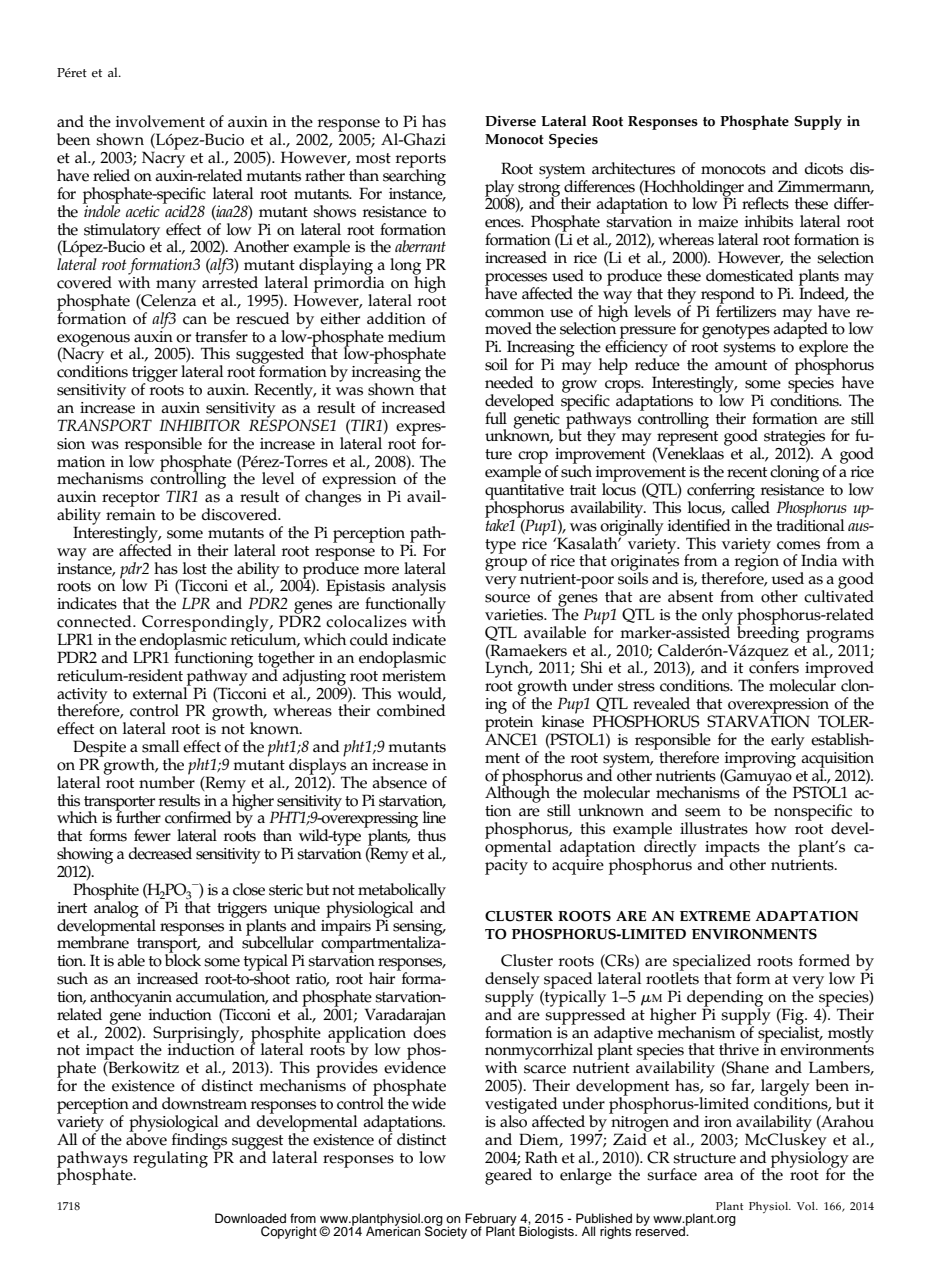 This image has height=1275, width=952. I want to click on area, so click(718, 1176).
